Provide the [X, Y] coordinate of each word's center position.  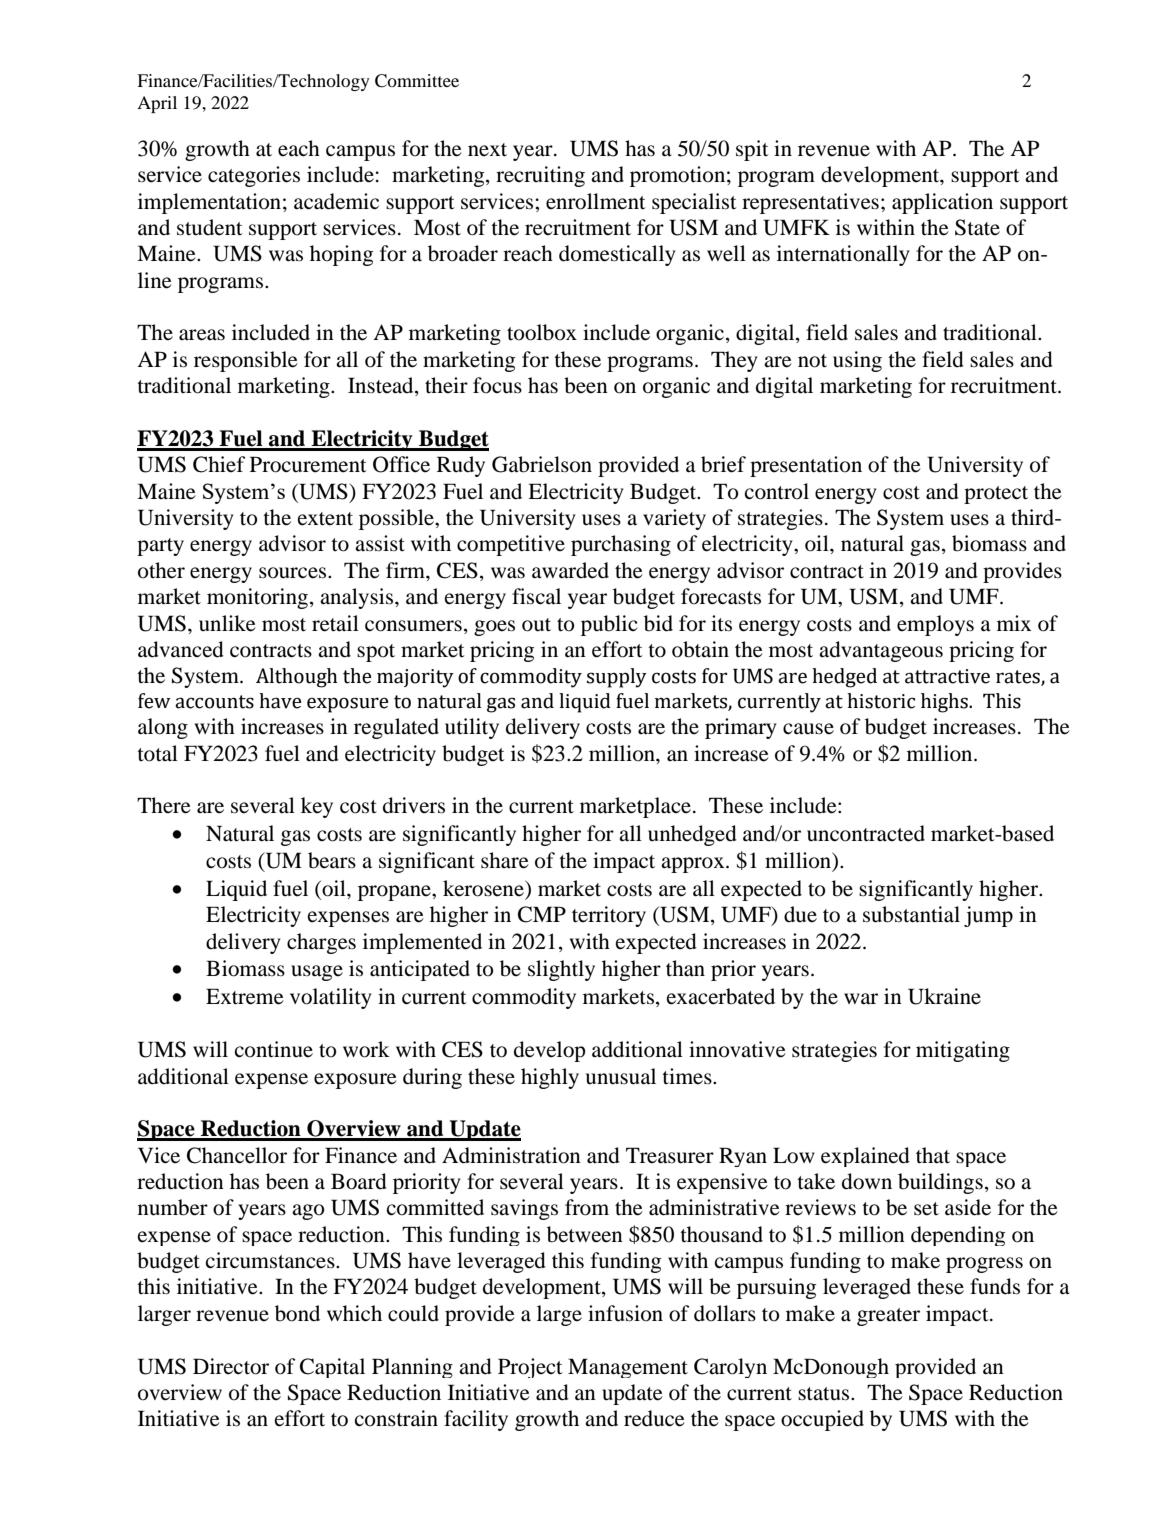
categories [254, 176]
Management [628, 1368]
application [942, 203]
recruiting [540, 176]
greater [888, 1317]
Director [231, 1366]
